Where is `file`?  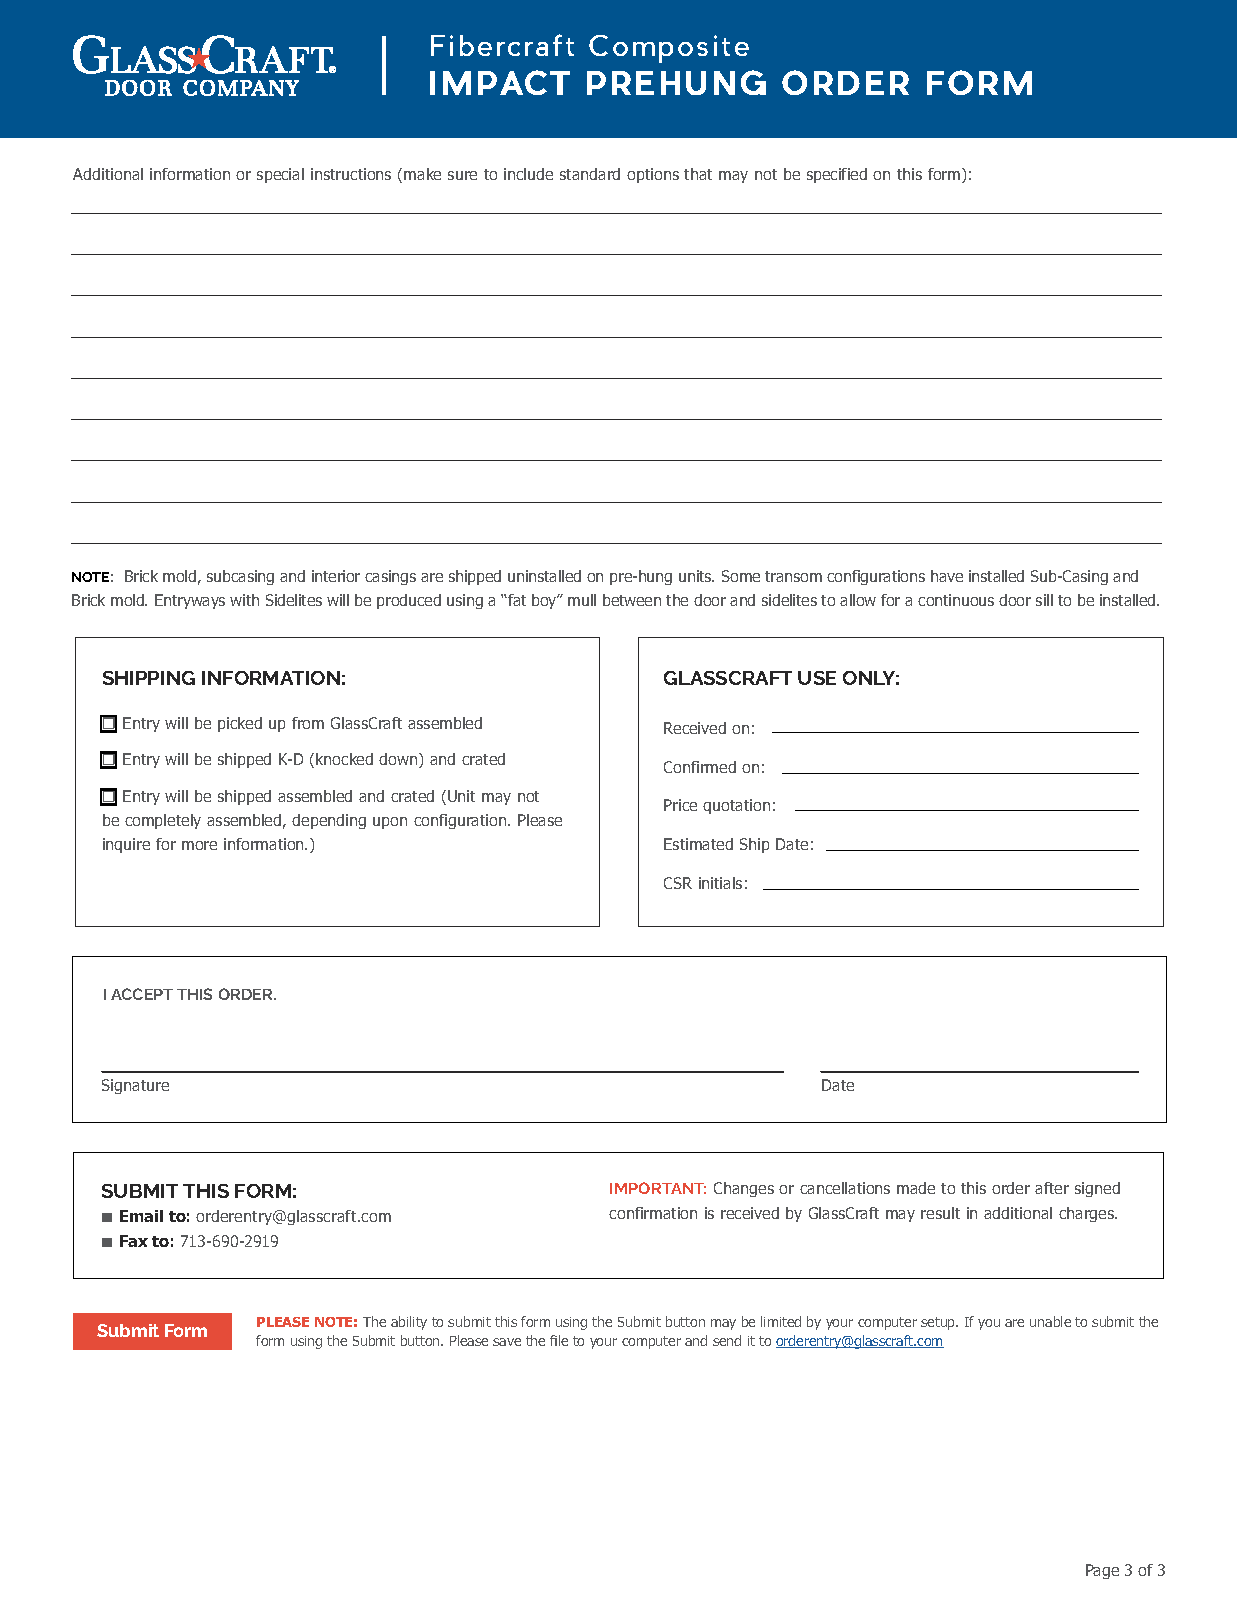 file is located at coordinates (559, 1340).
